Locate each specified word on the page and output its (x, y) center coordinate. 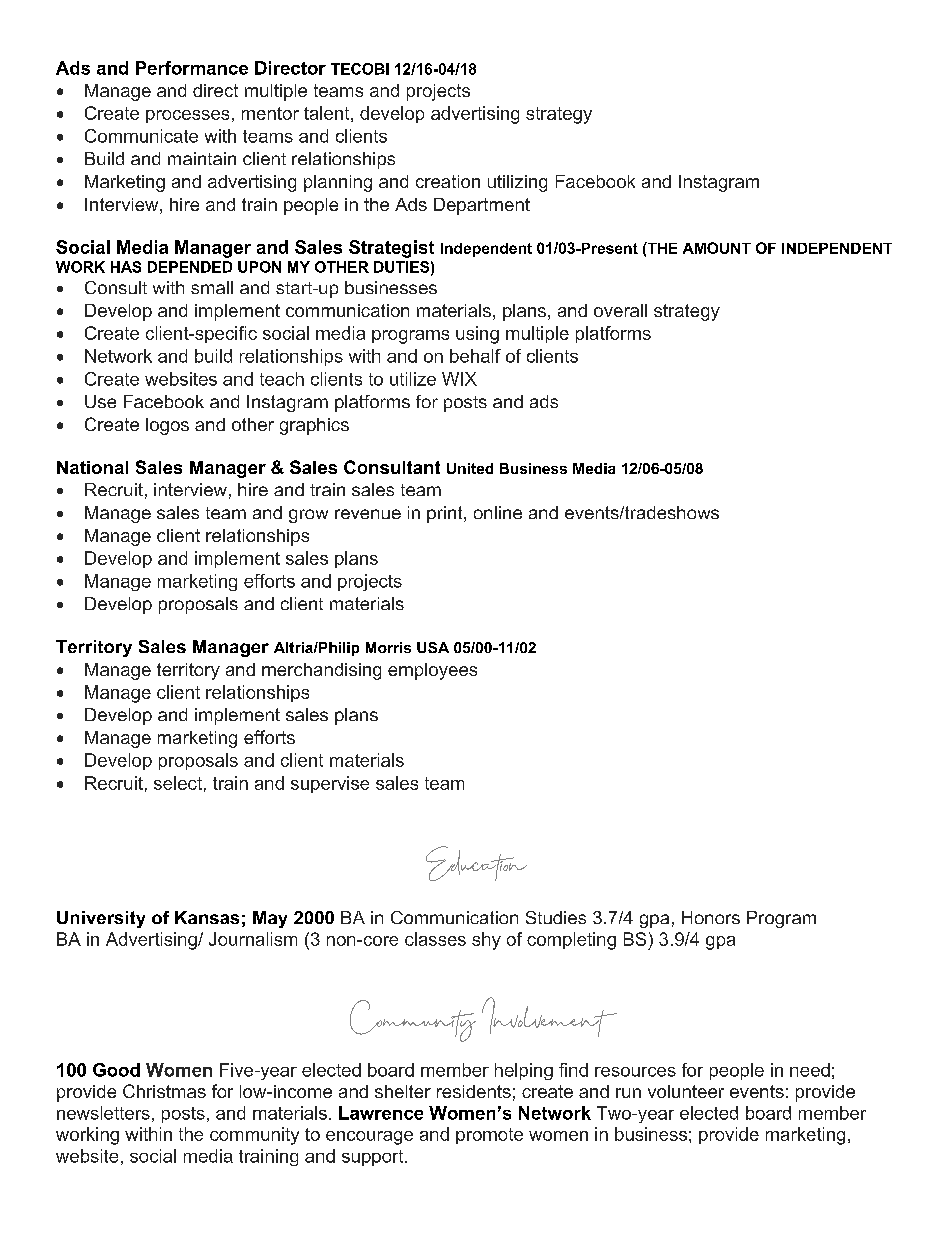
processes (187, 116)
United (470, 468)
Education (476, 863)
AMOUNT (717, 248)
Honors (711, 917)
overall (620, 310)
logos (167, 426)
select (178, 783)
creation (448, 181)
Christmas (164, 1091)
